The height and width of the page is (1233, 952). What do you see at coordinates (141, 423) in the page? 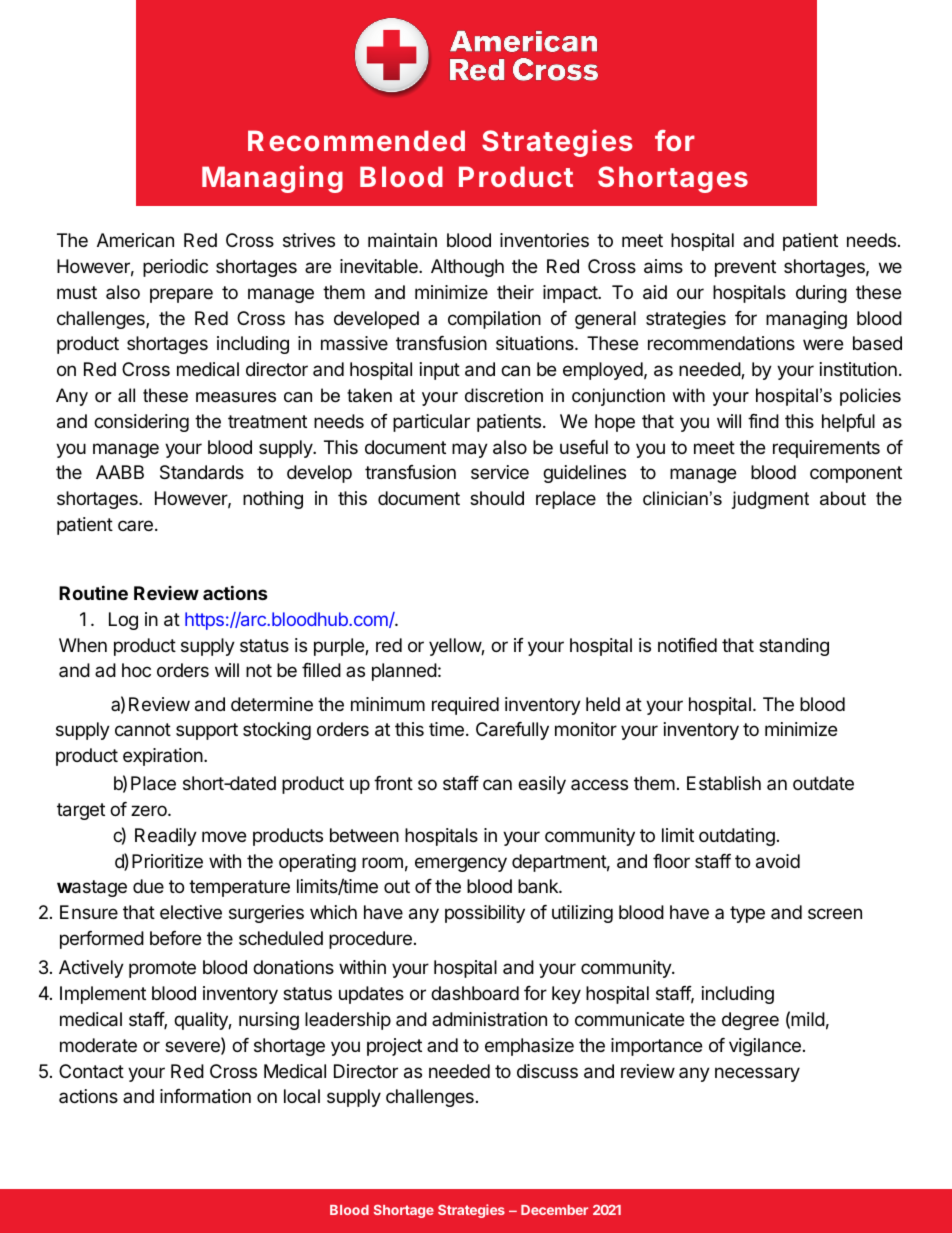
I see `considering` at bounding box center [141, 423].
